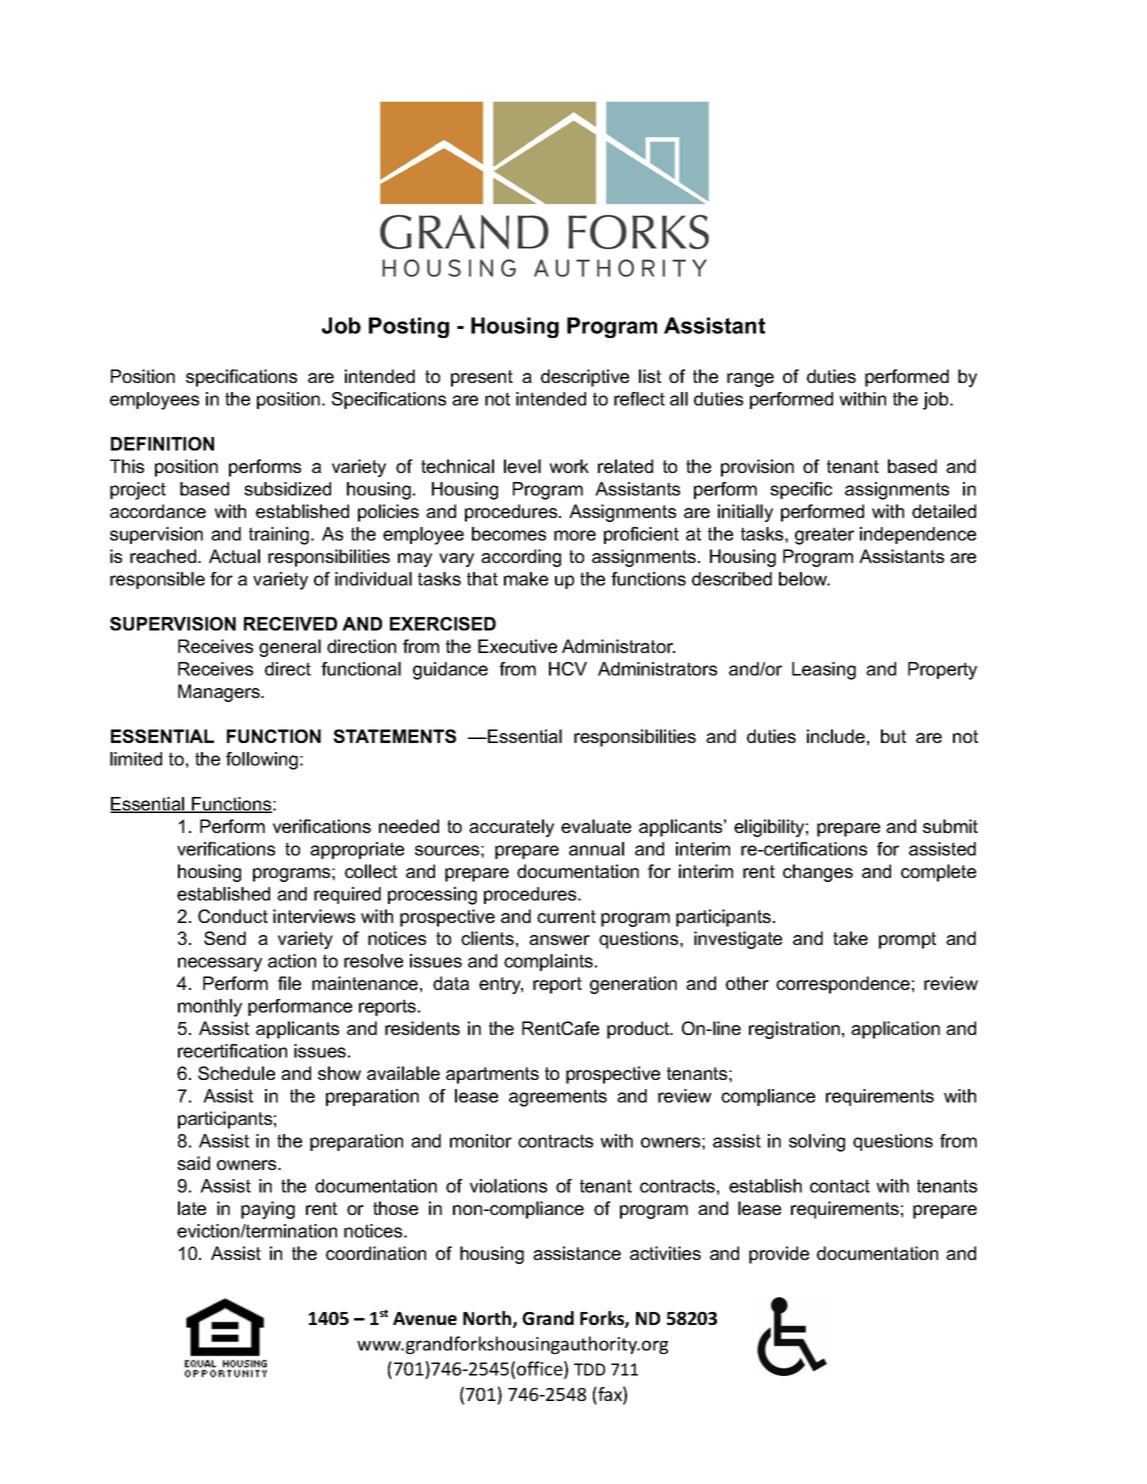 The image size is (1147, 1484). Describe the element at coordinates (425, 1318) in the page. I see `Avenue` at that location.
